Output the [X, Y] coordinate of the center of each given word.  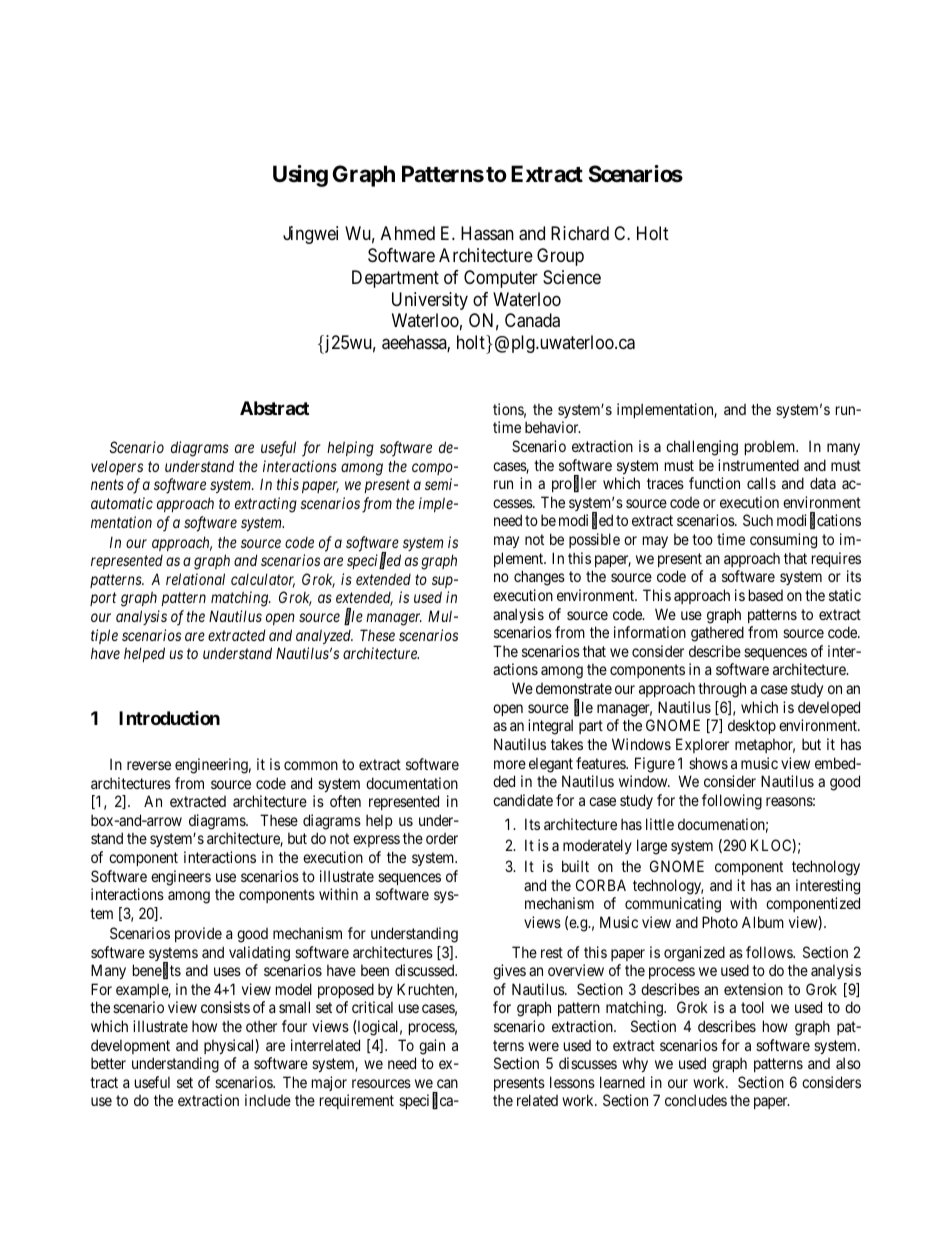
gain [432, 1047]
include [268, 1100]
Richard [580, 233]
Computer [501, 279]
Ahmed [408, 233]
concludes [696, 1100]
